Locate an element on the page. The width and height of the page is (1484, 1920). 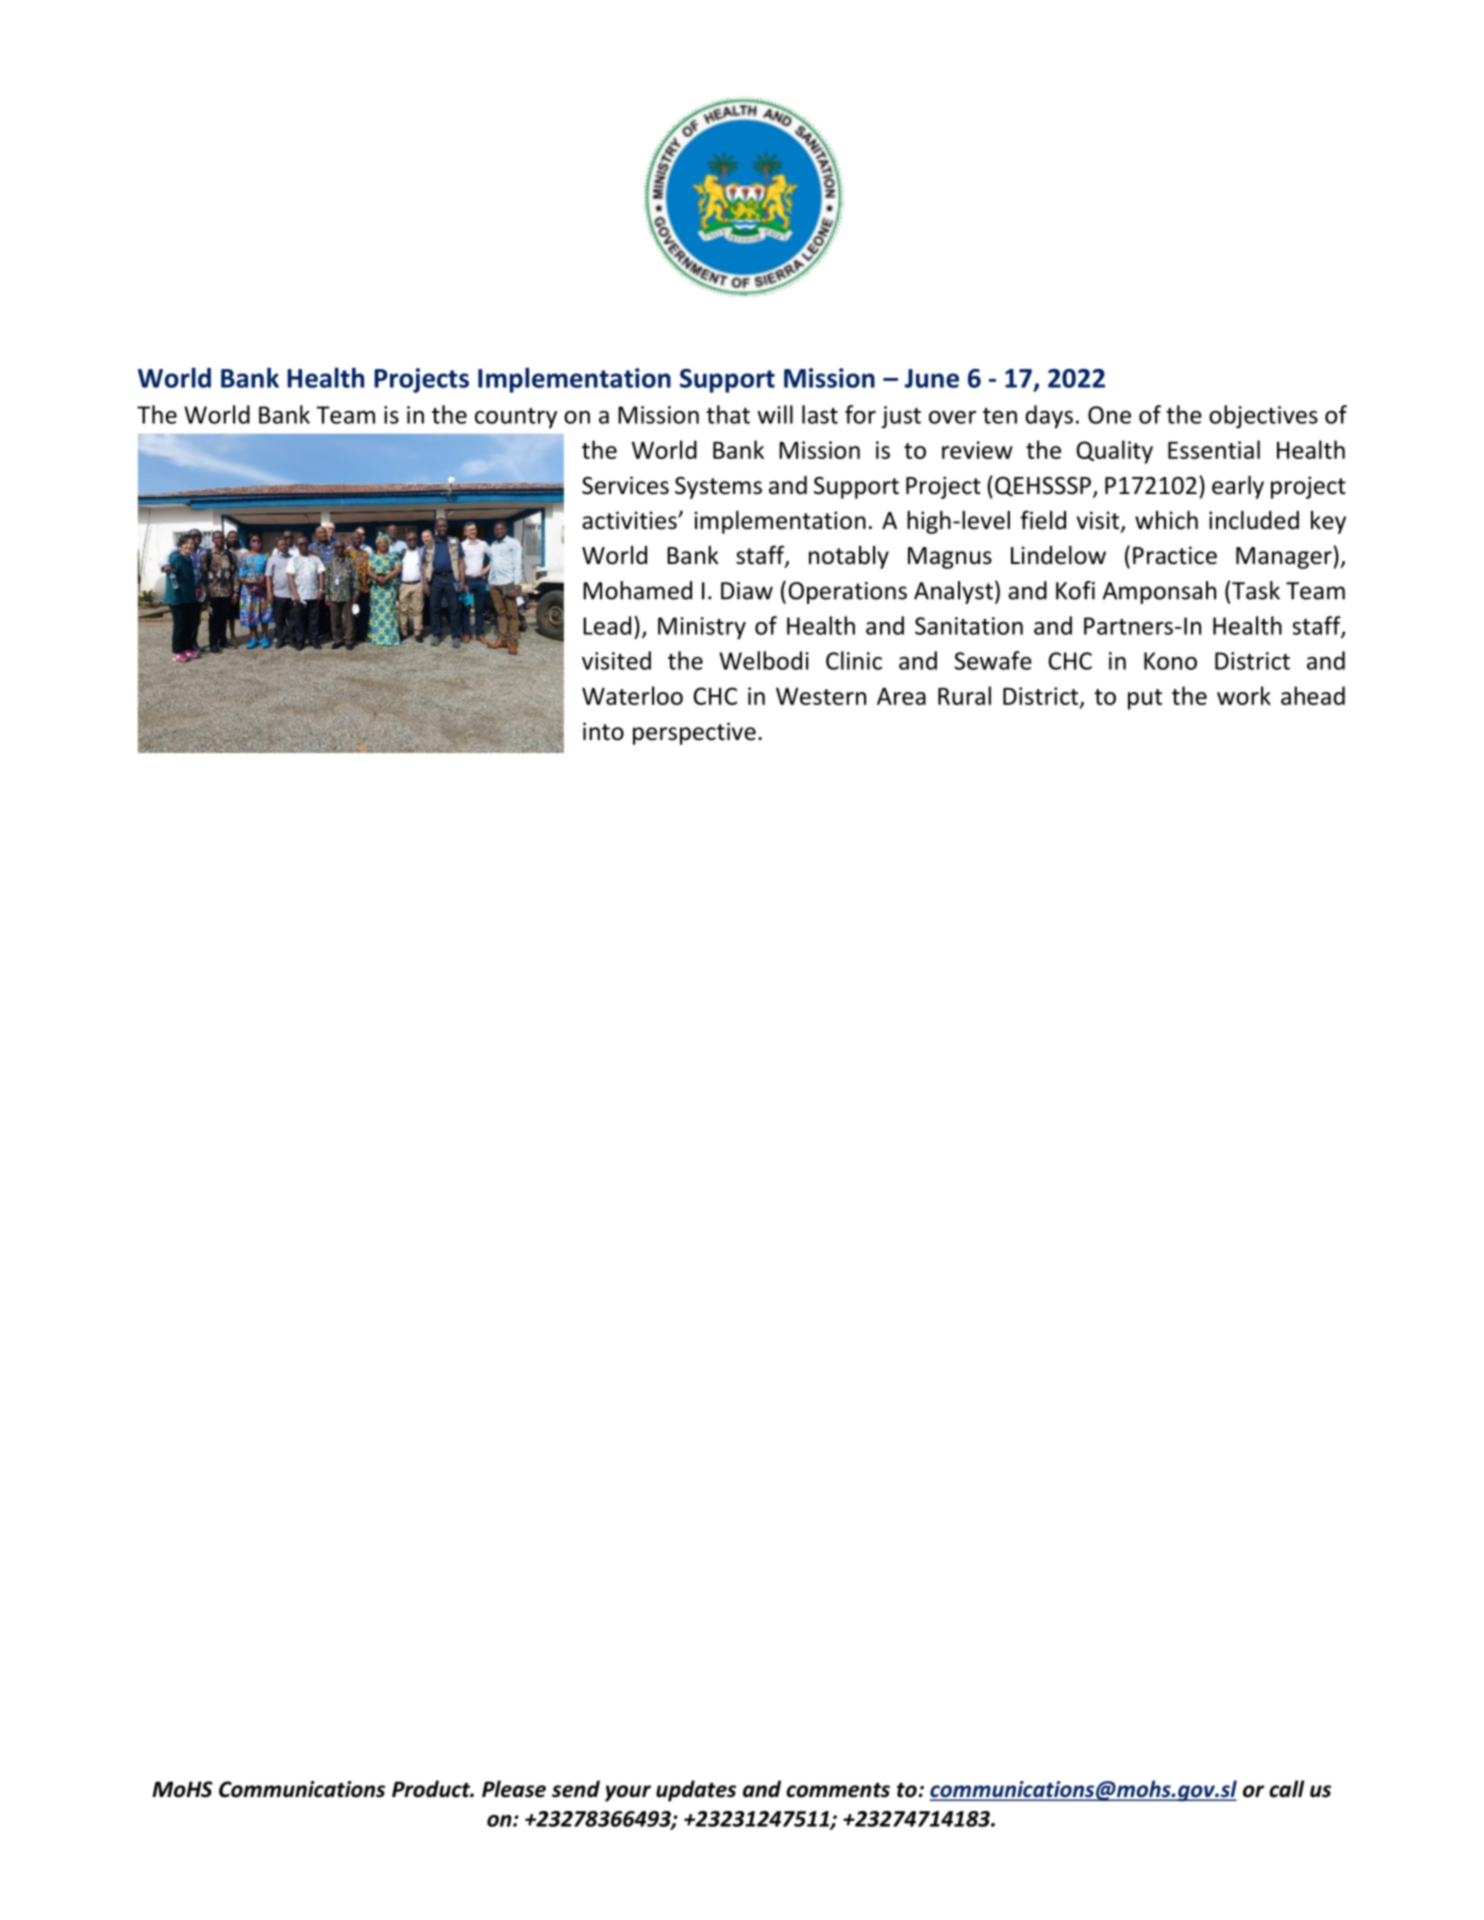
your is located at coordinates (628, 1793).
